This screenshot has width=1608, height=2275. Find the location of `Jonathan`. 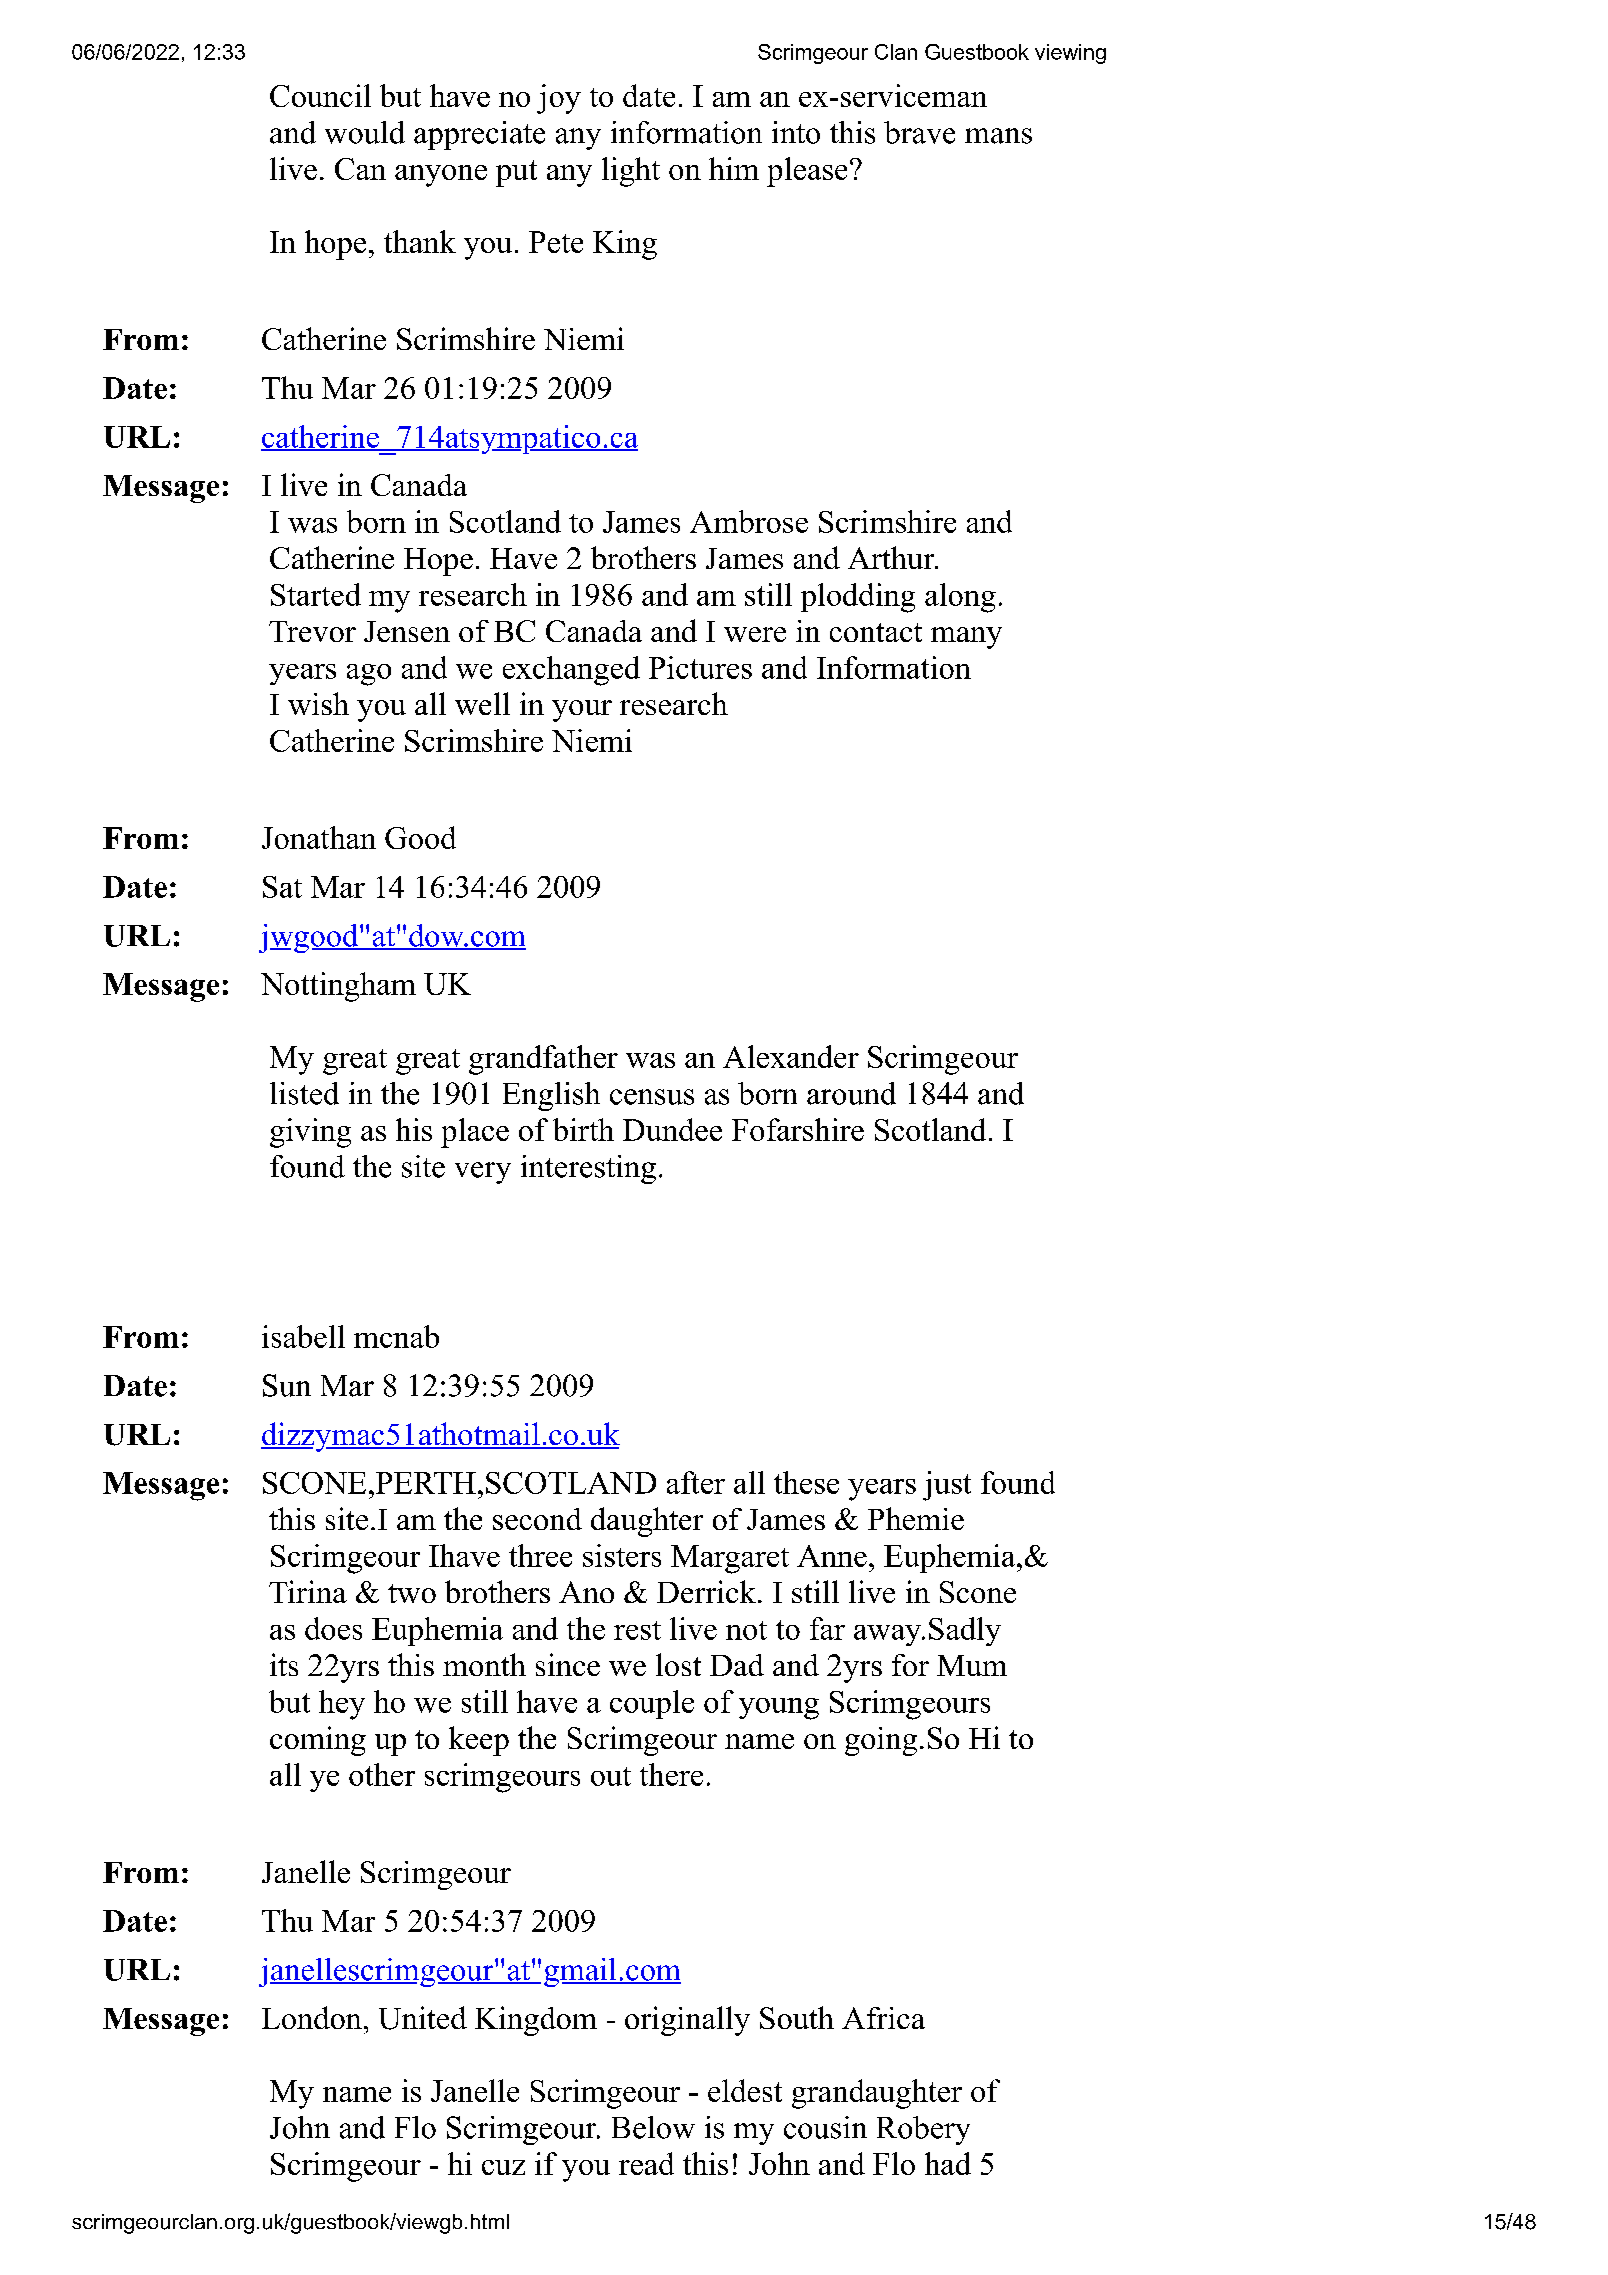

Jonathan is located at coordinates (319, 837).
